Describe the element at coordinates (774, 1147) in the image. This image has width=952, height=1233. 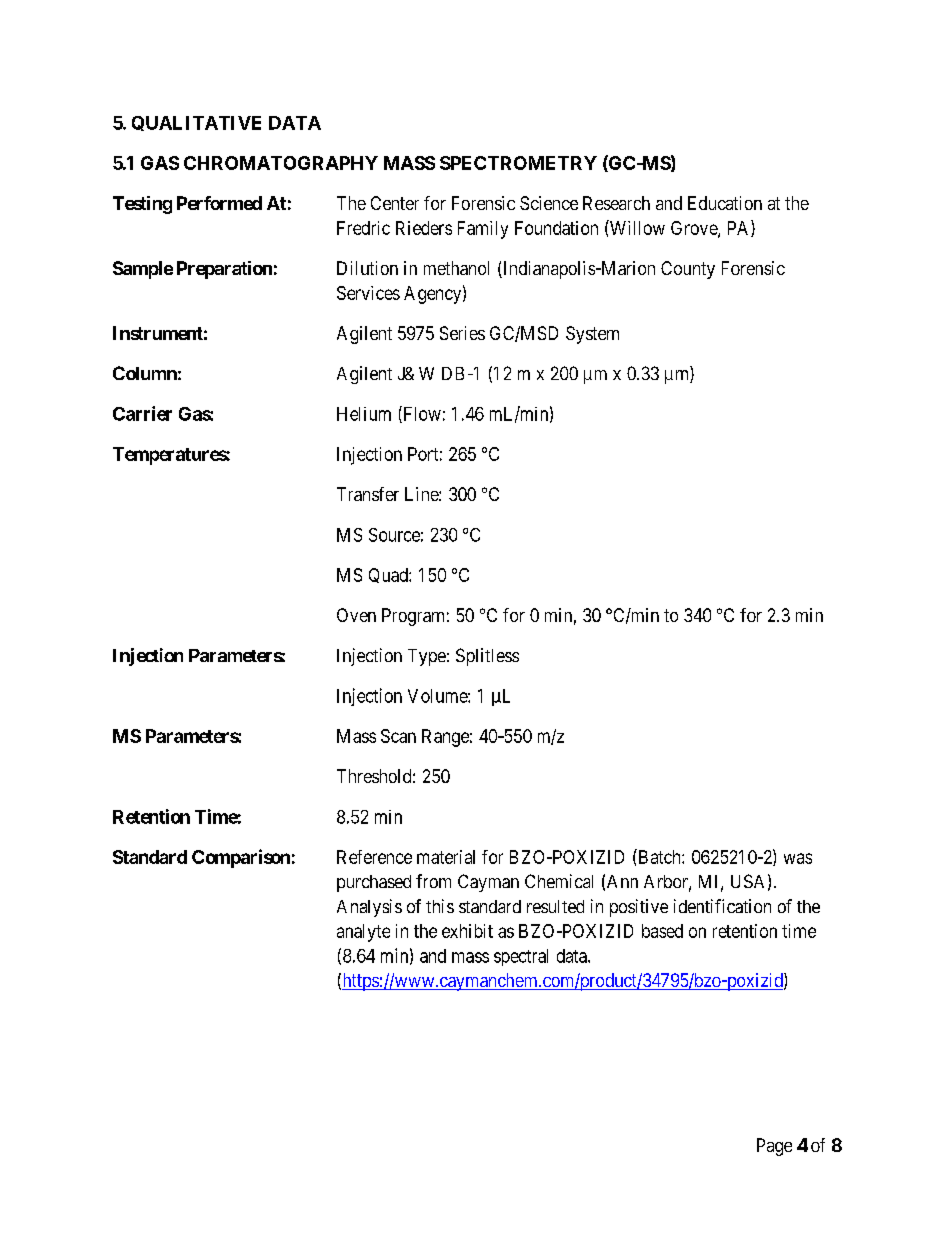
I see `Page` at that location.
